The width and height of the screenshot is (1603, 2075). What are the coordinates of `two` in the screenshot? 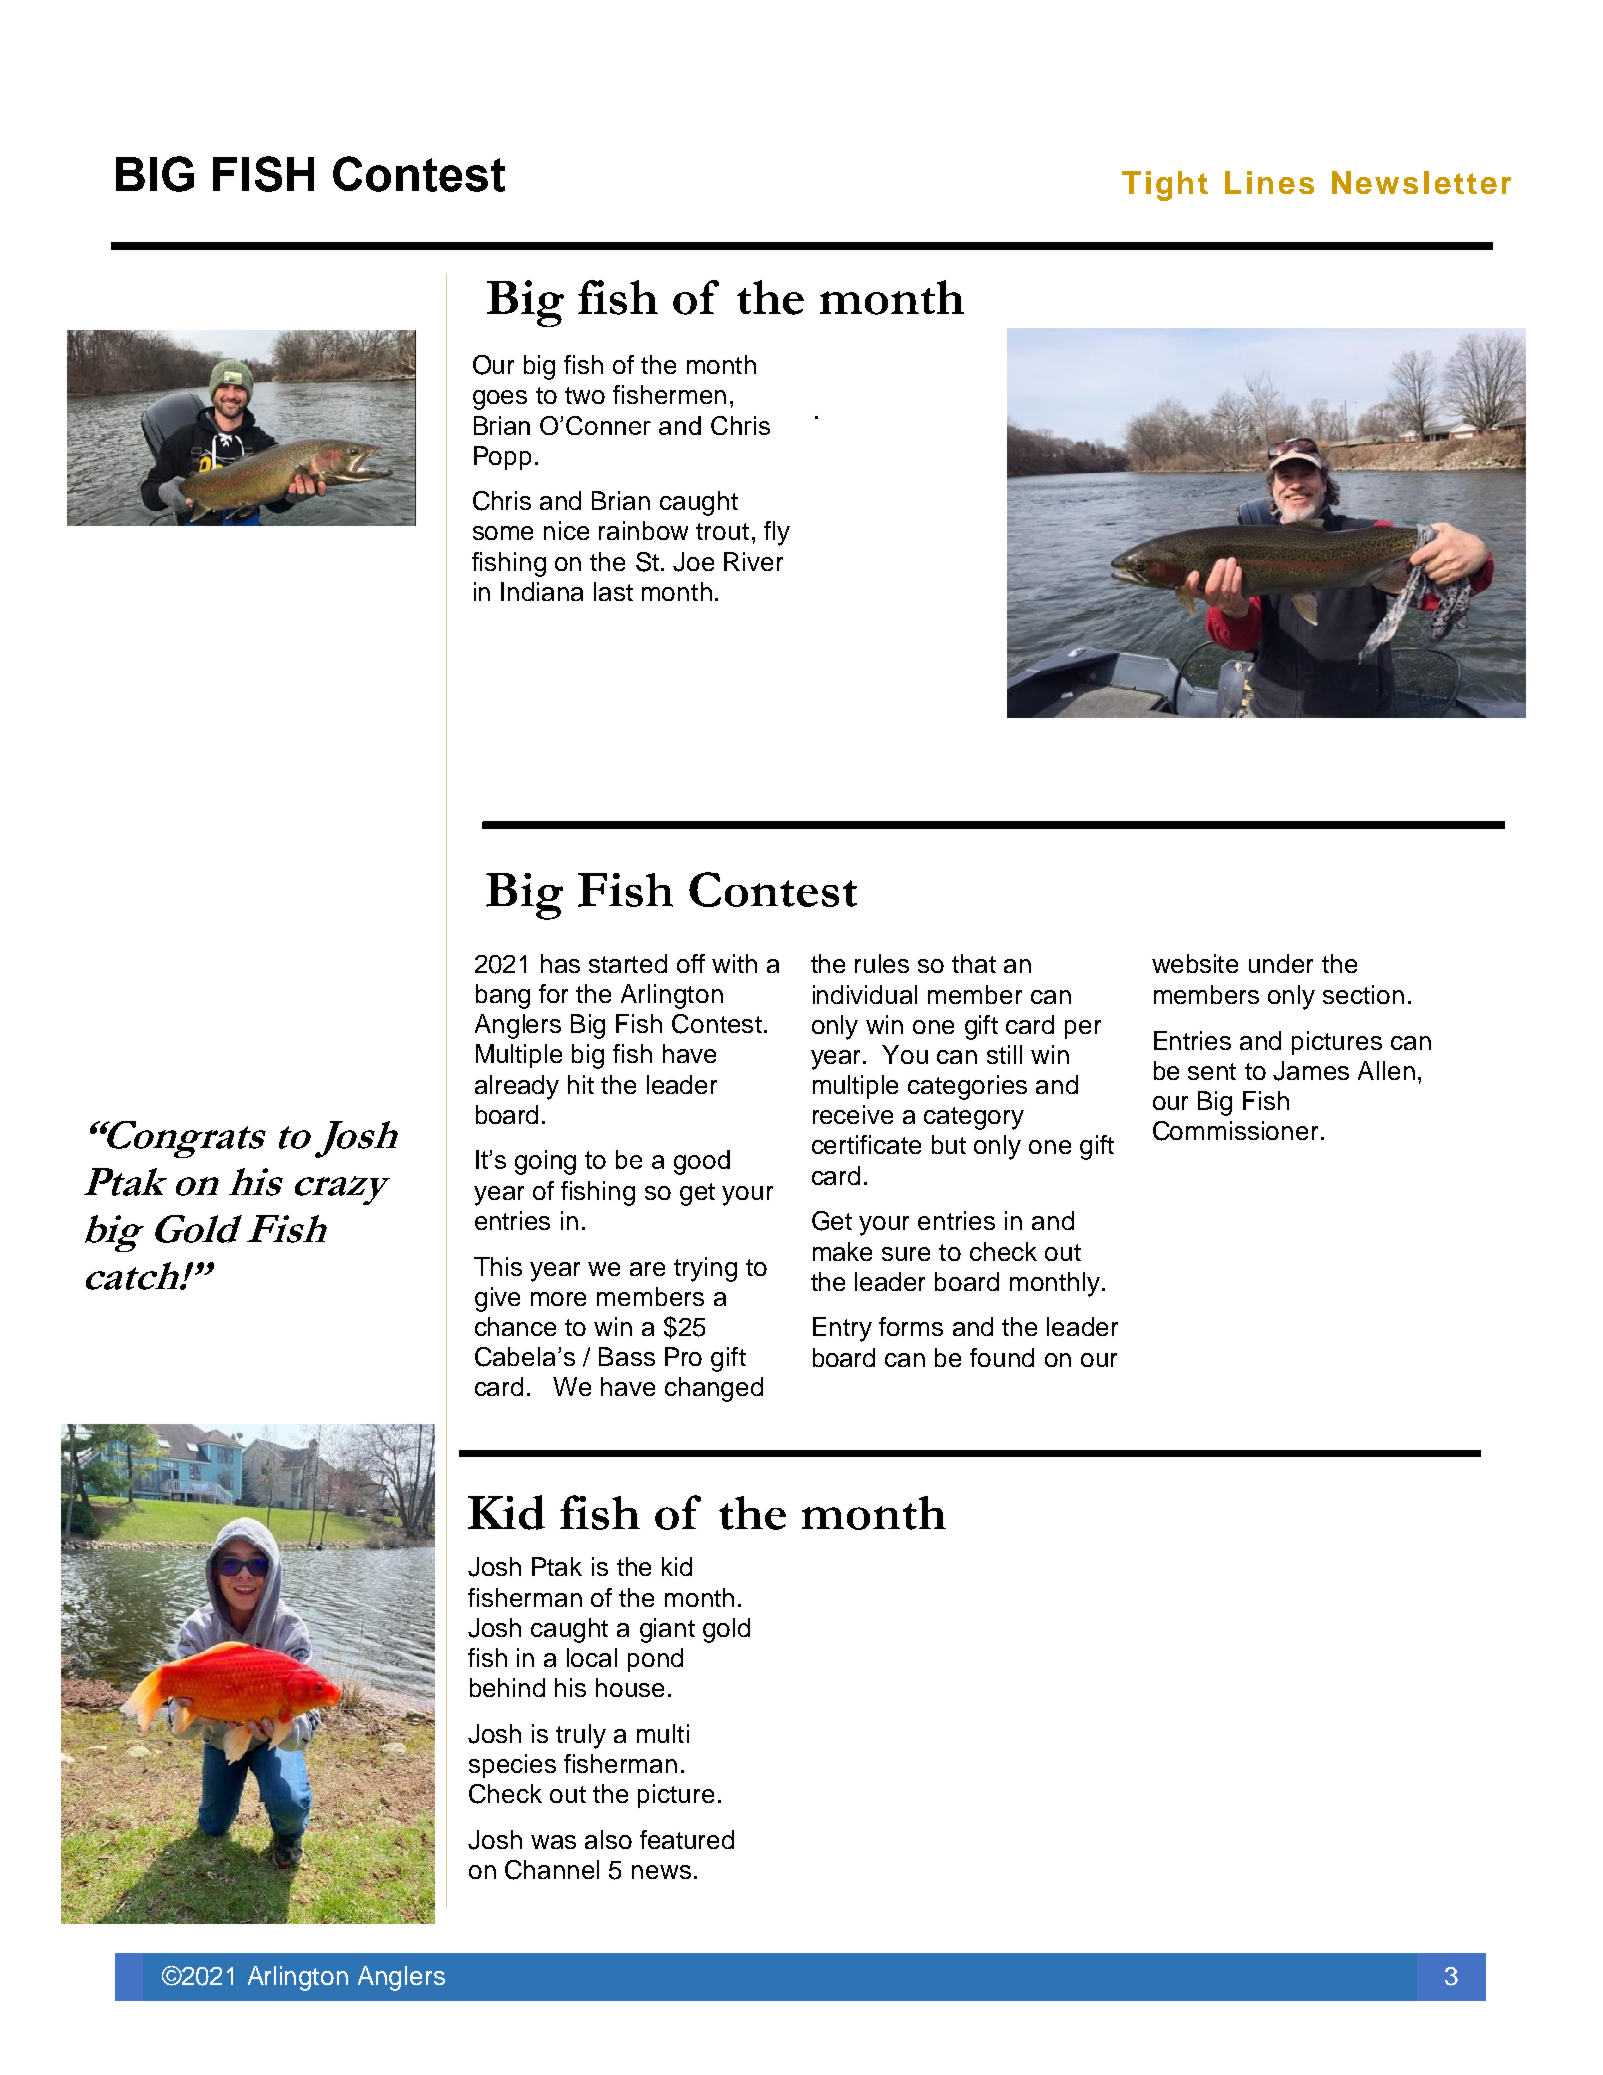 It's located at (585, 395).
